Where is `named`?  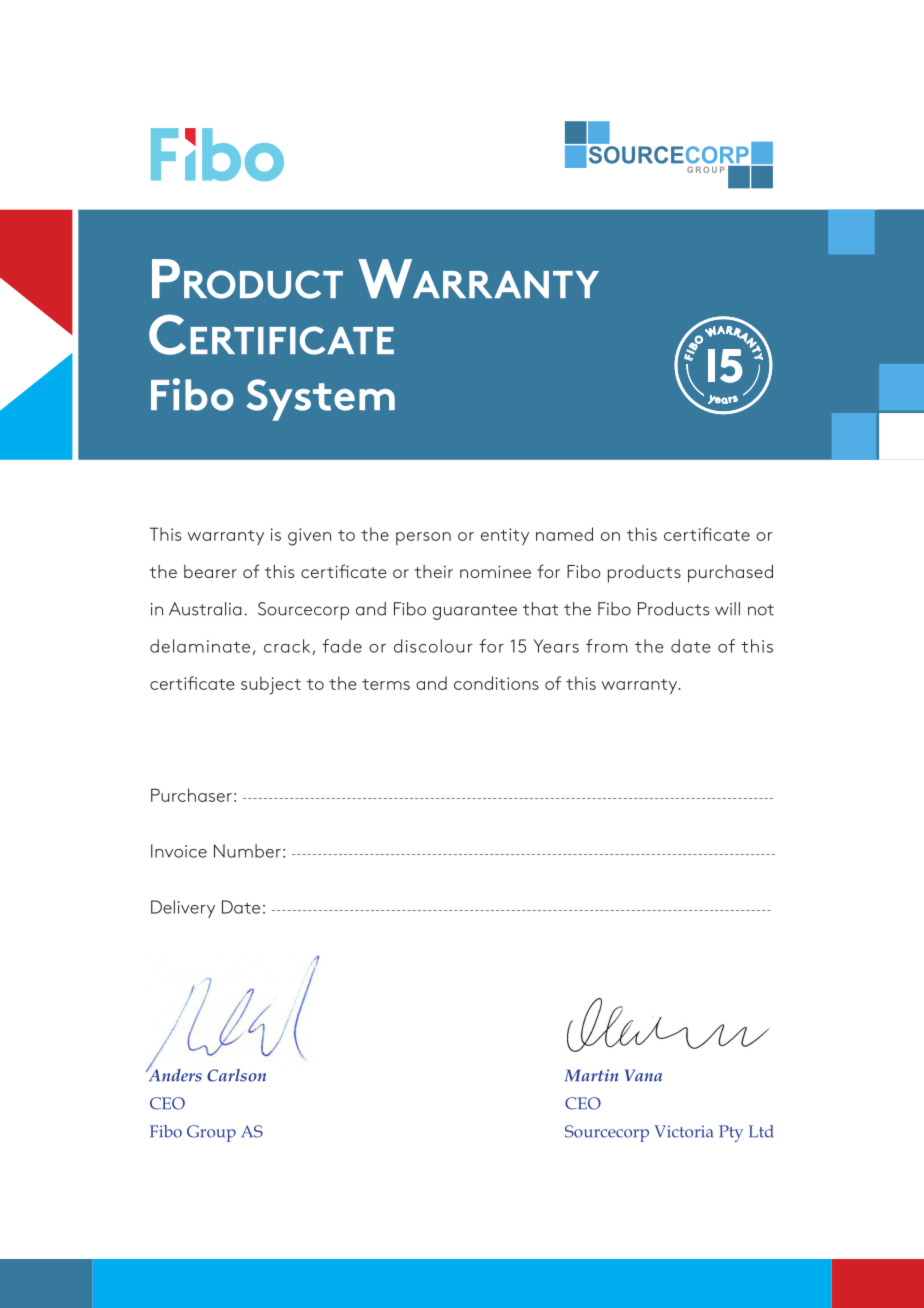
named is located at coordinates (564, 534).
